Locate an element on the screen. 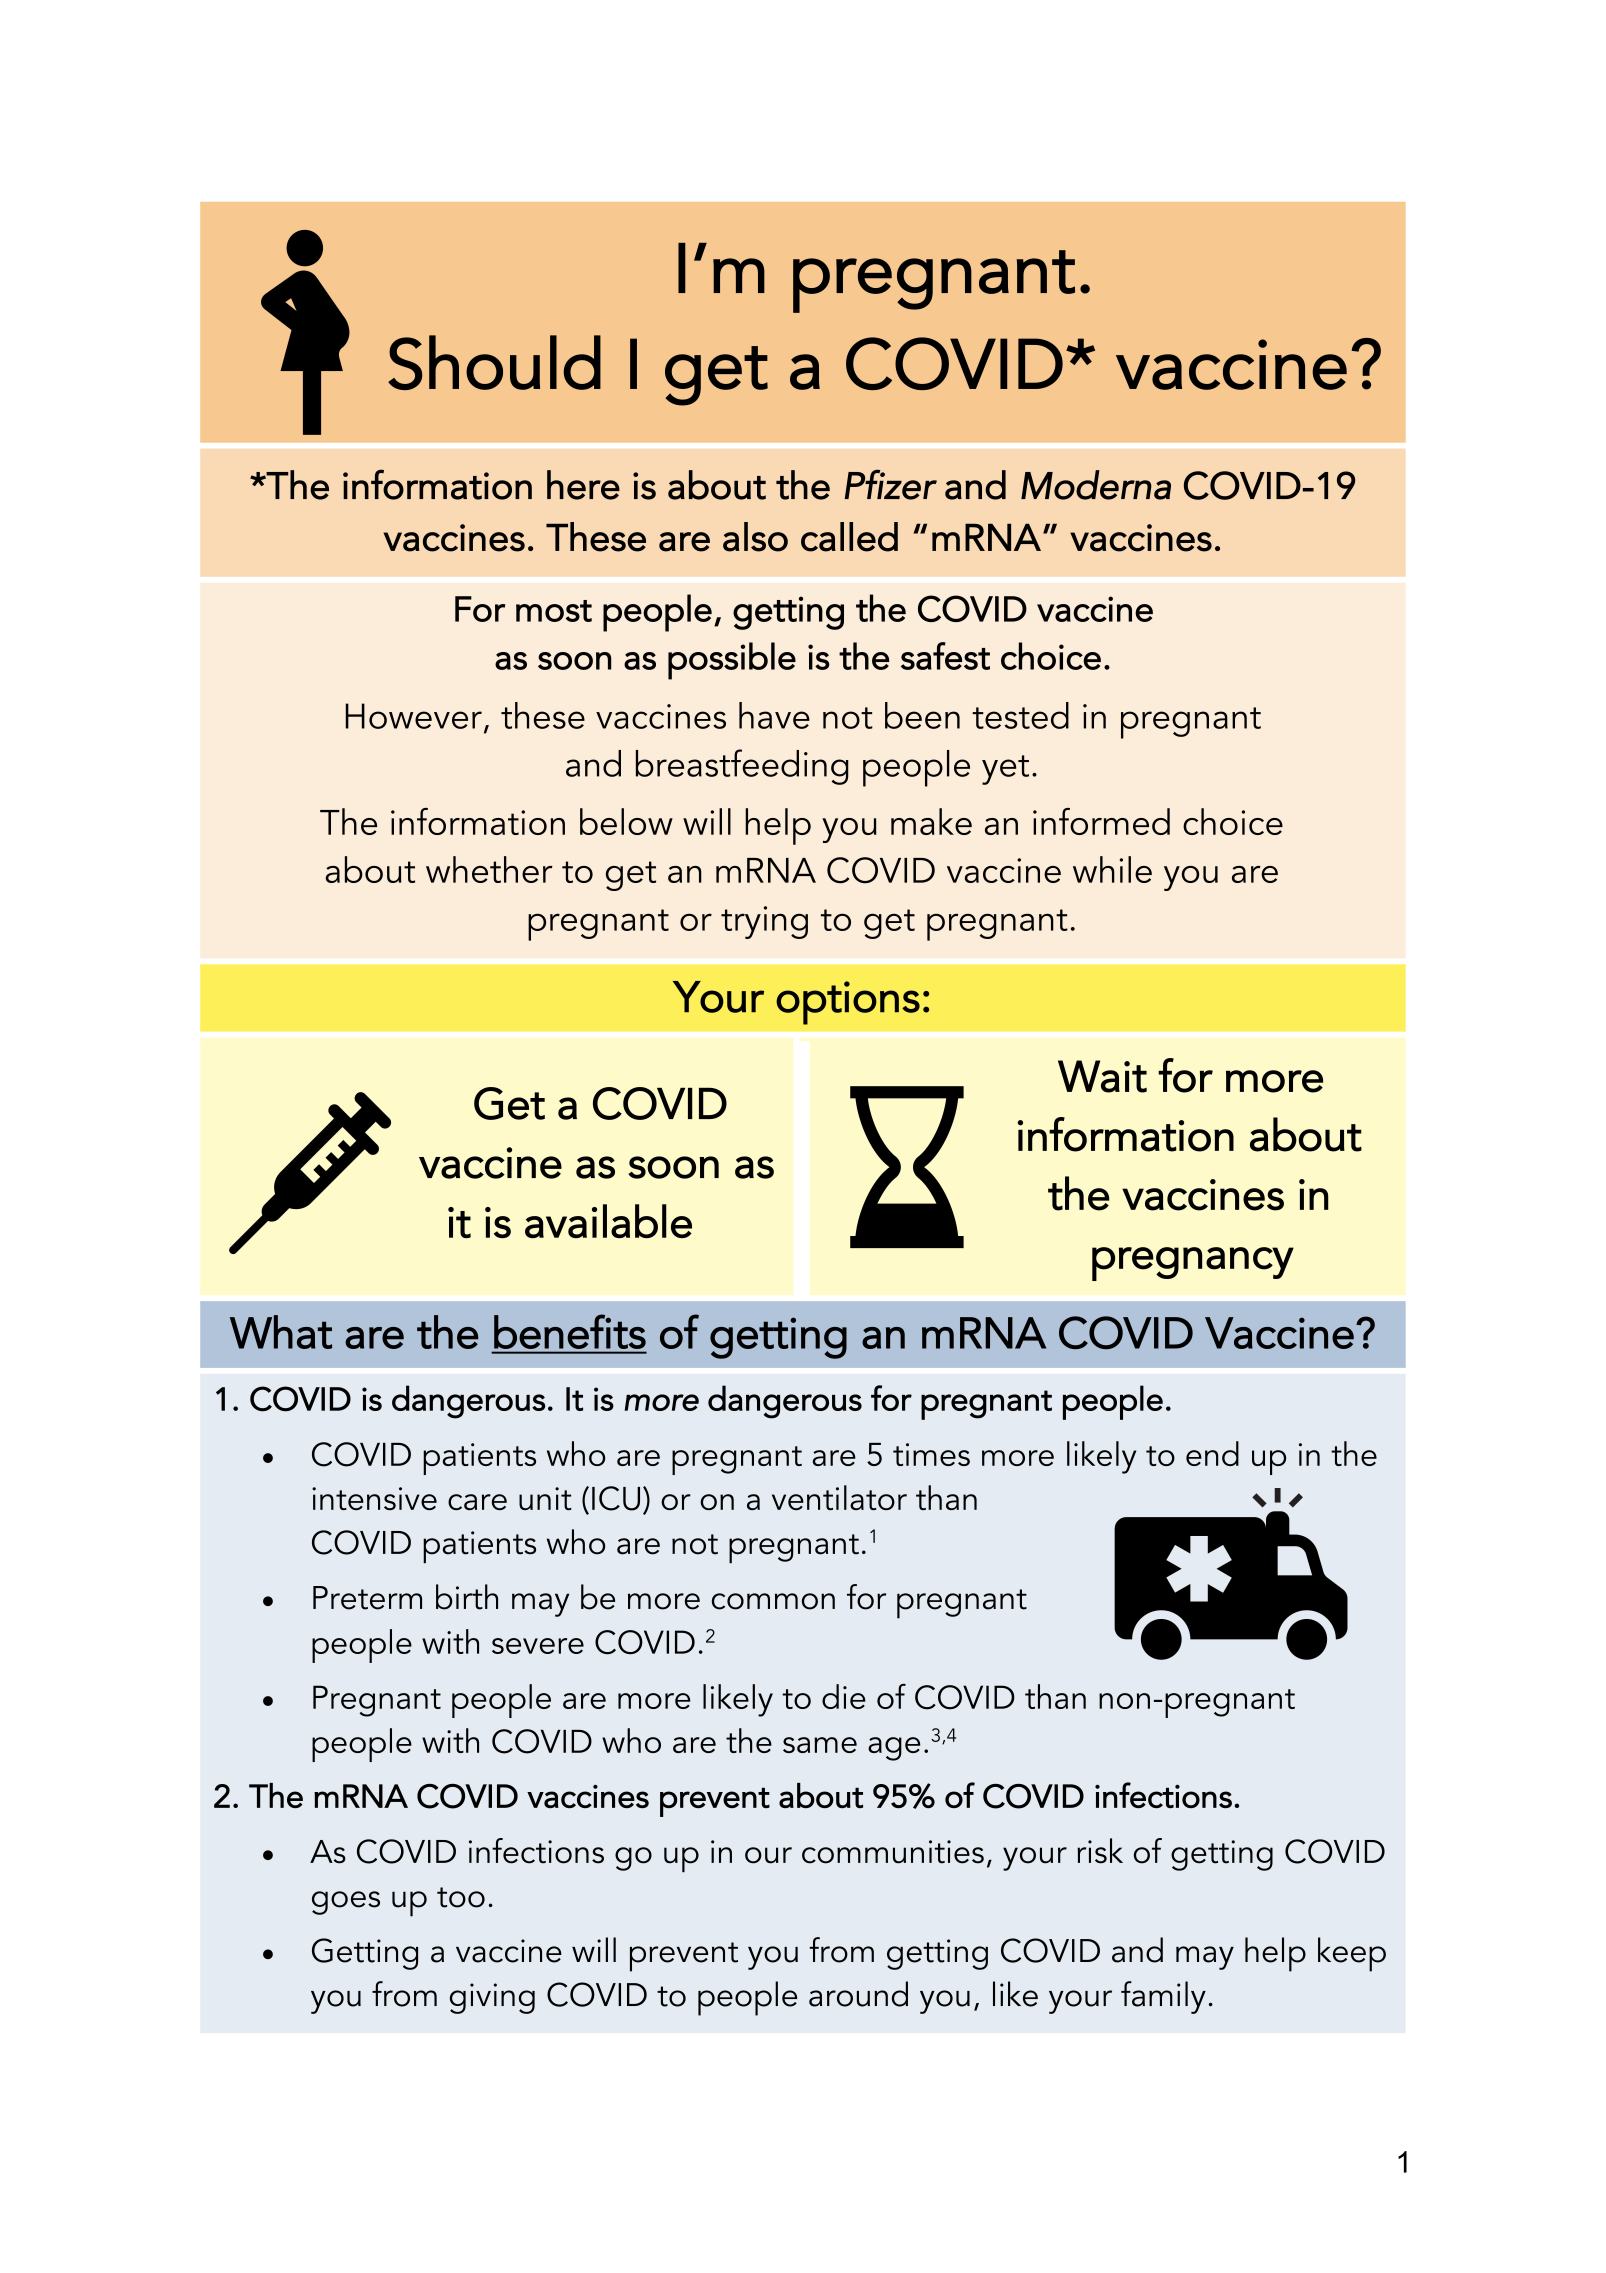  intensive is located at coordinates (374, 1498).
